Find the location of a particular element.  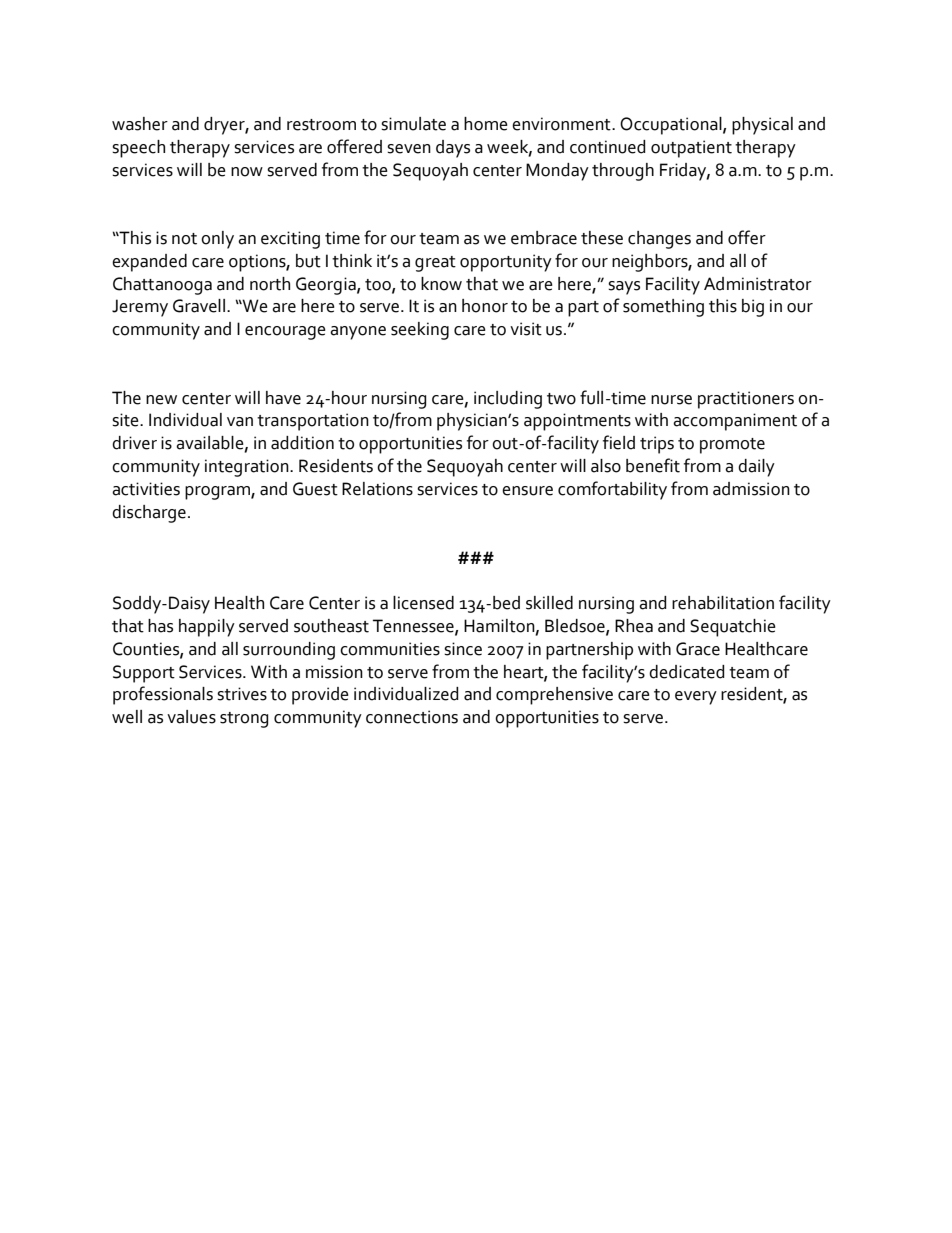

days is located at coordinates (453, 149).
